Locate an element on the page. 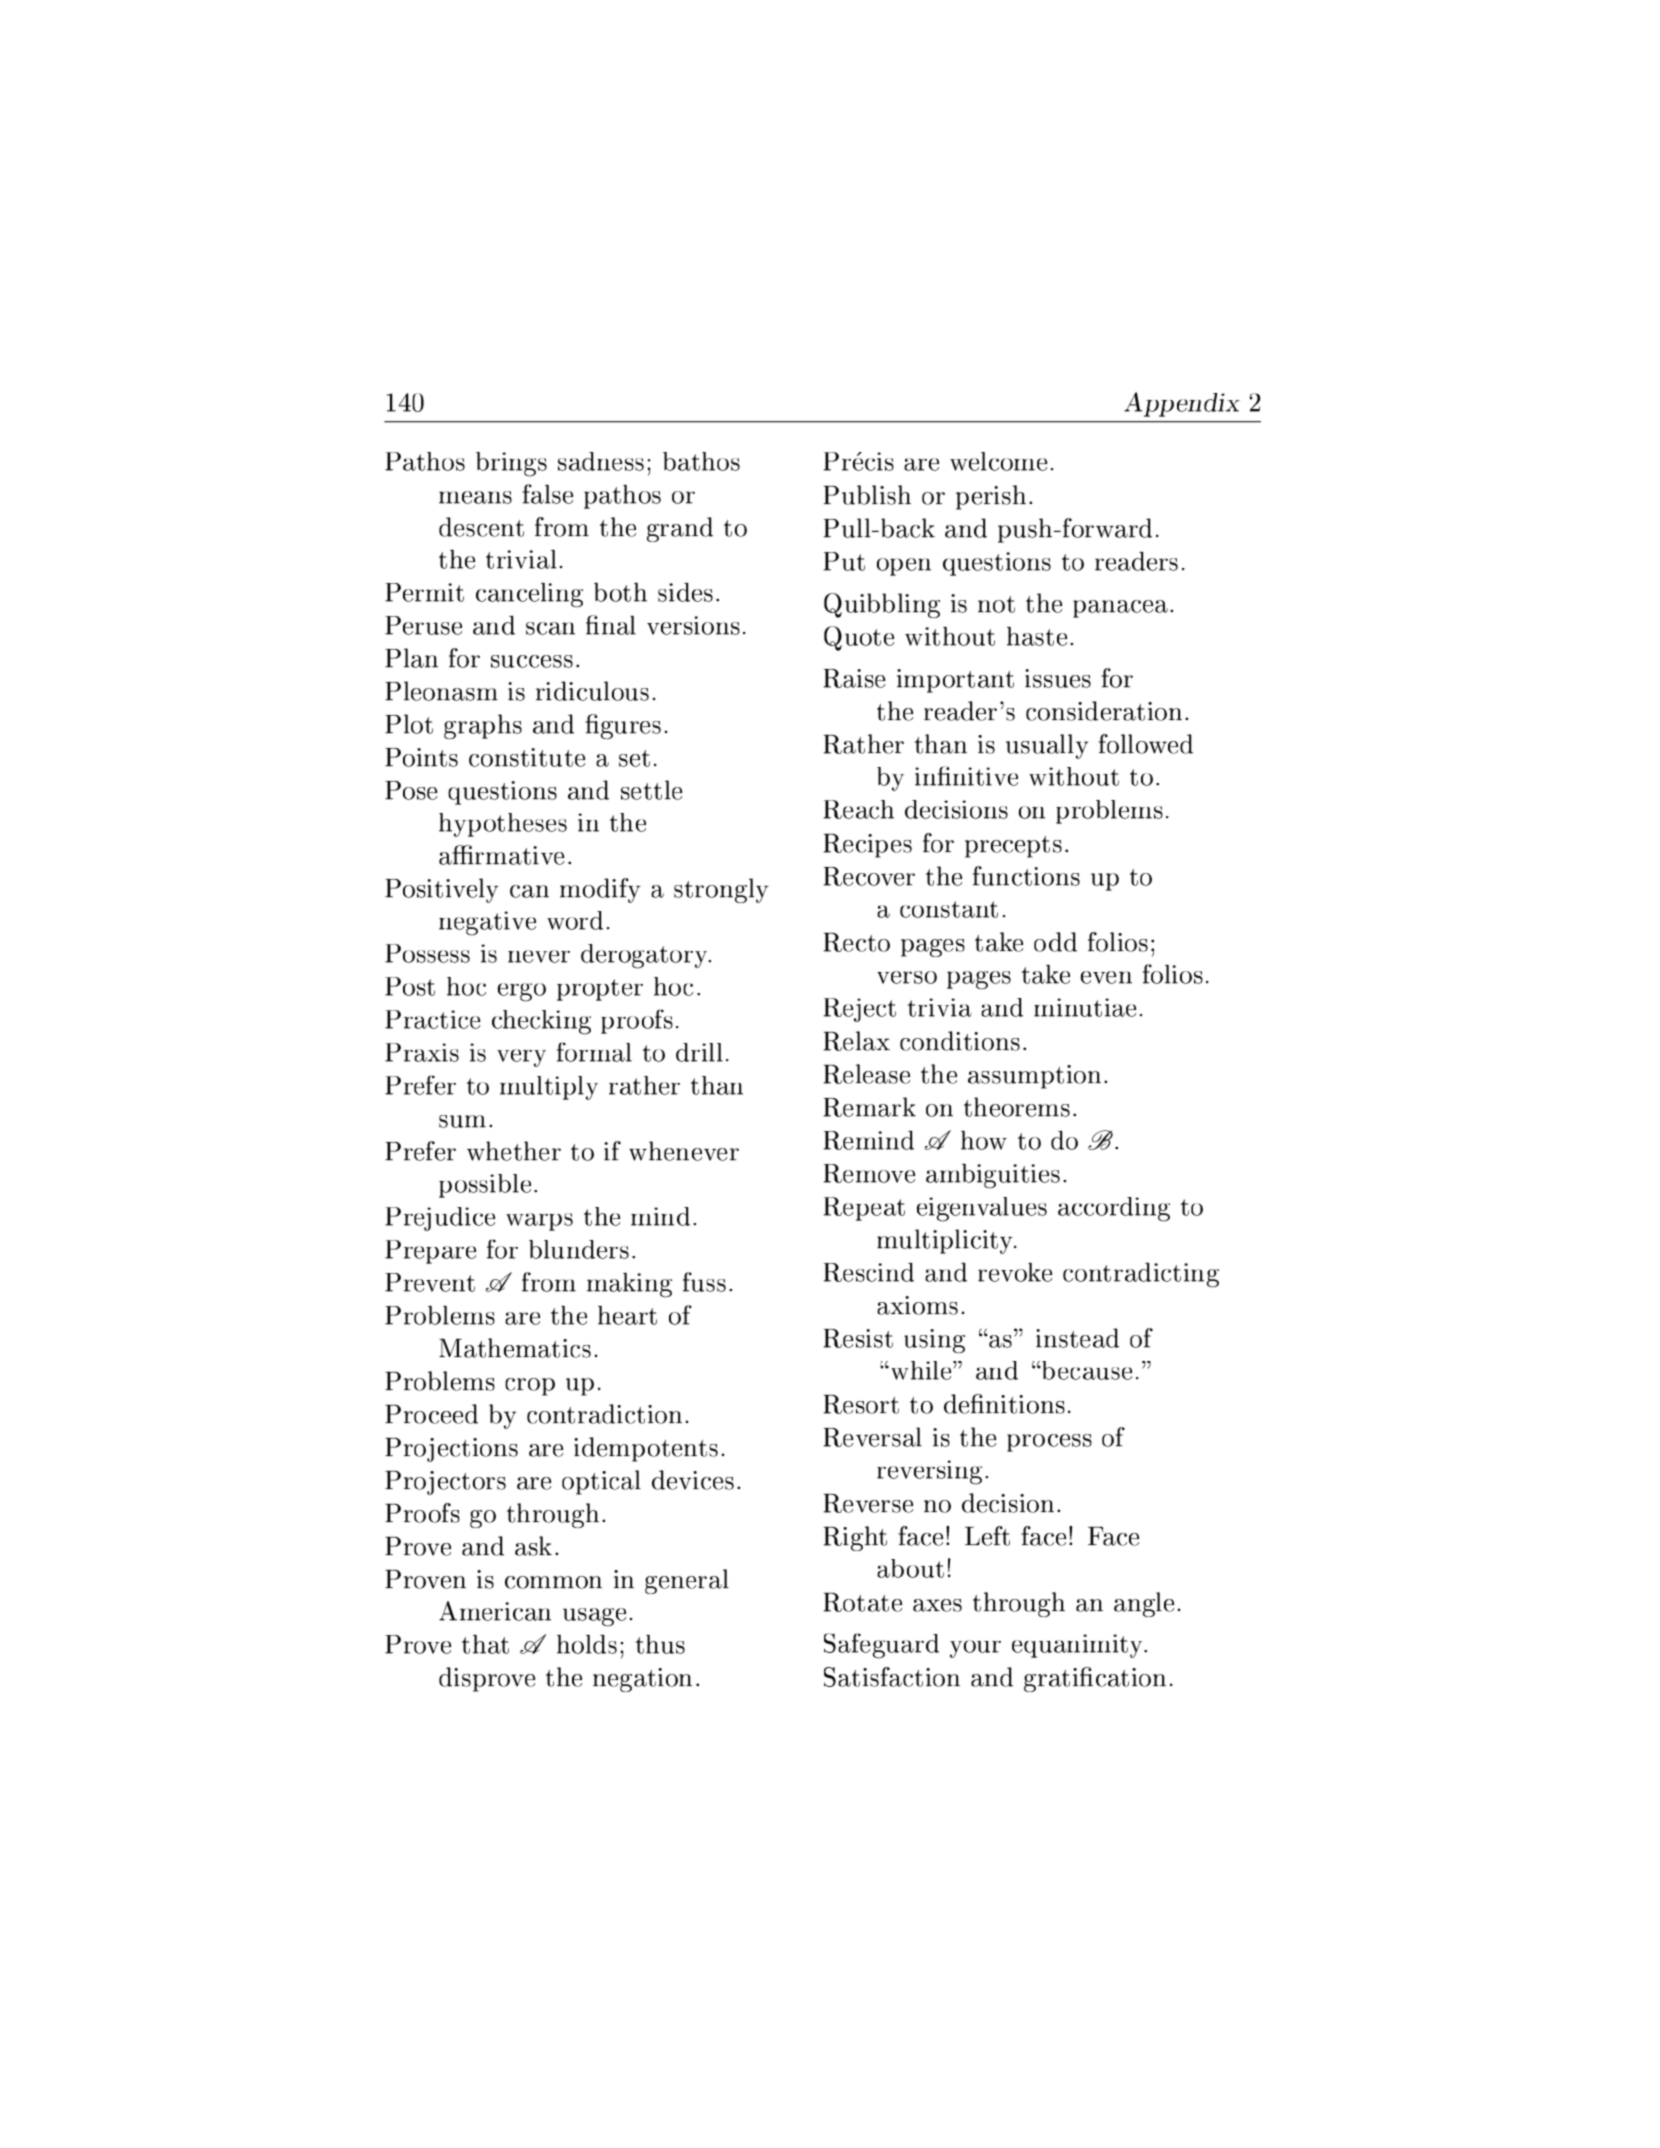 The width and height of the image is (1660, 2148). Publish is located at coordinates (867, 495).
